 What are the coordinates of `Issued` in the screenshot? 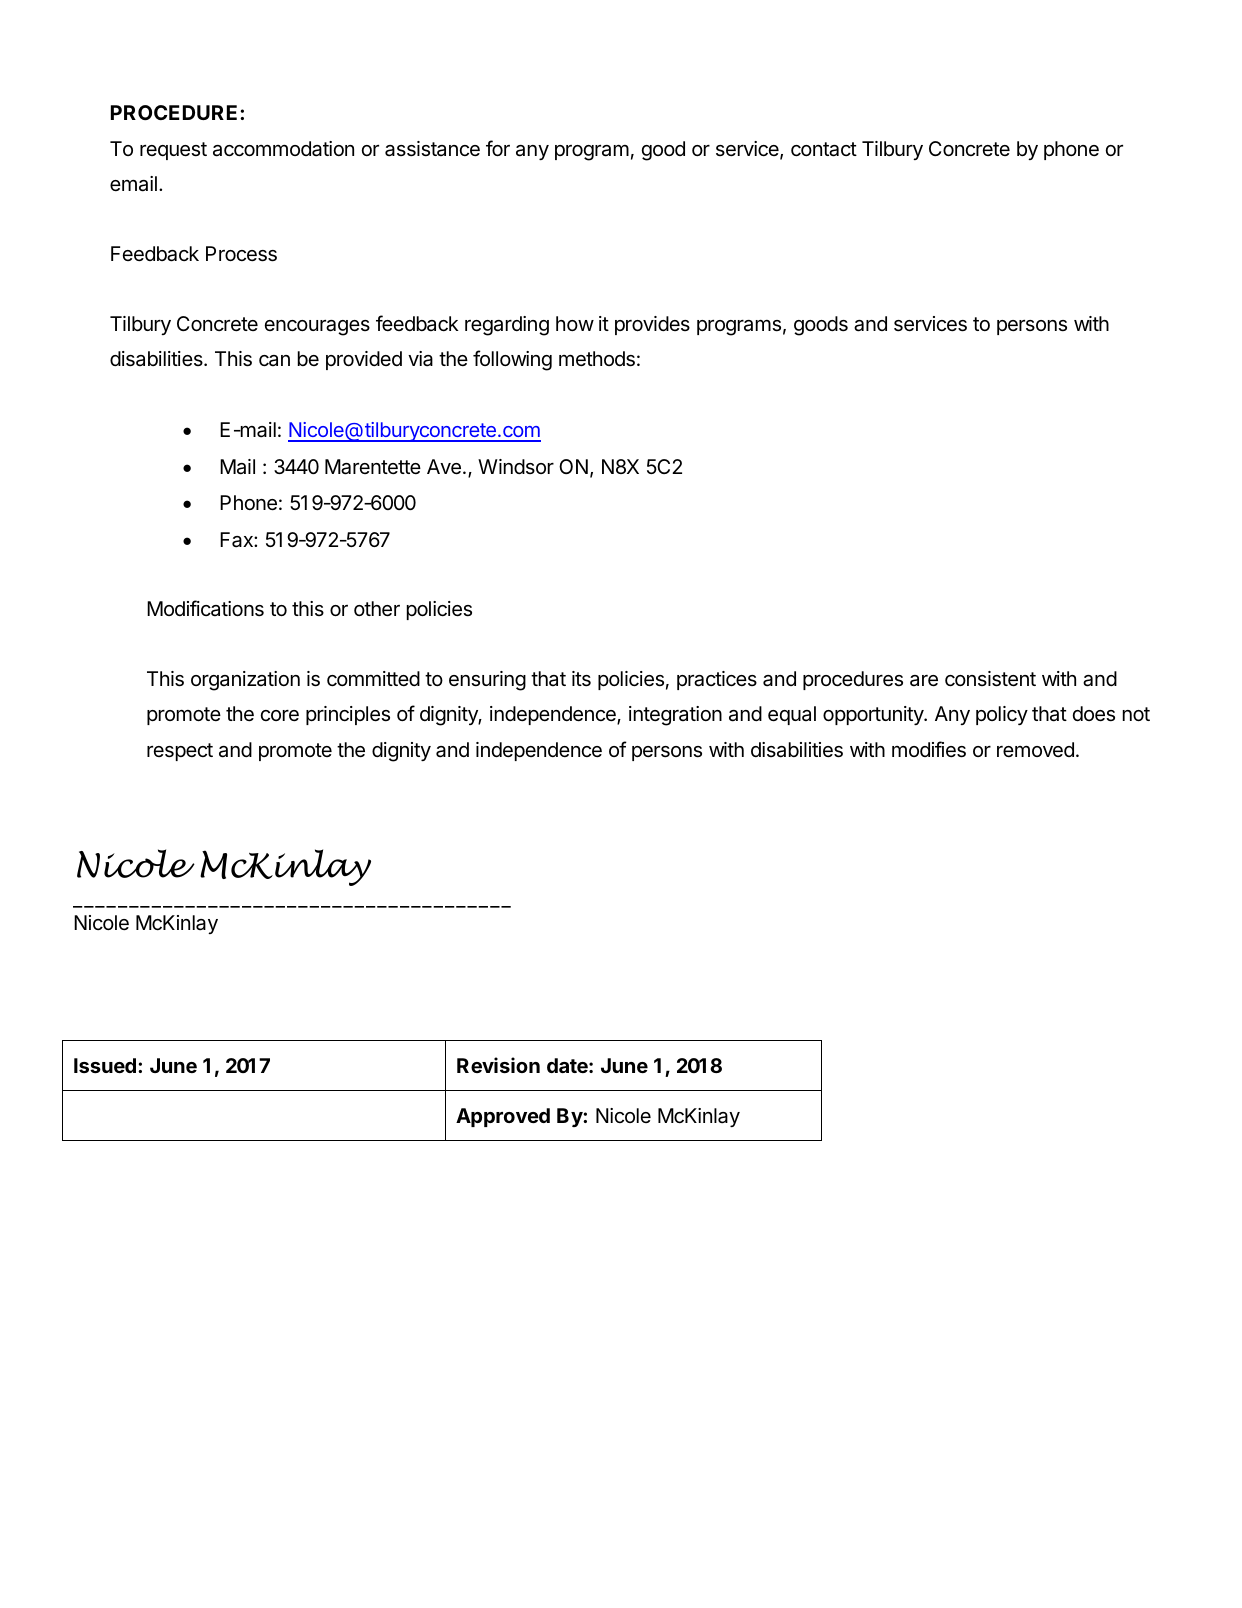 It's located at (105, 1065).
